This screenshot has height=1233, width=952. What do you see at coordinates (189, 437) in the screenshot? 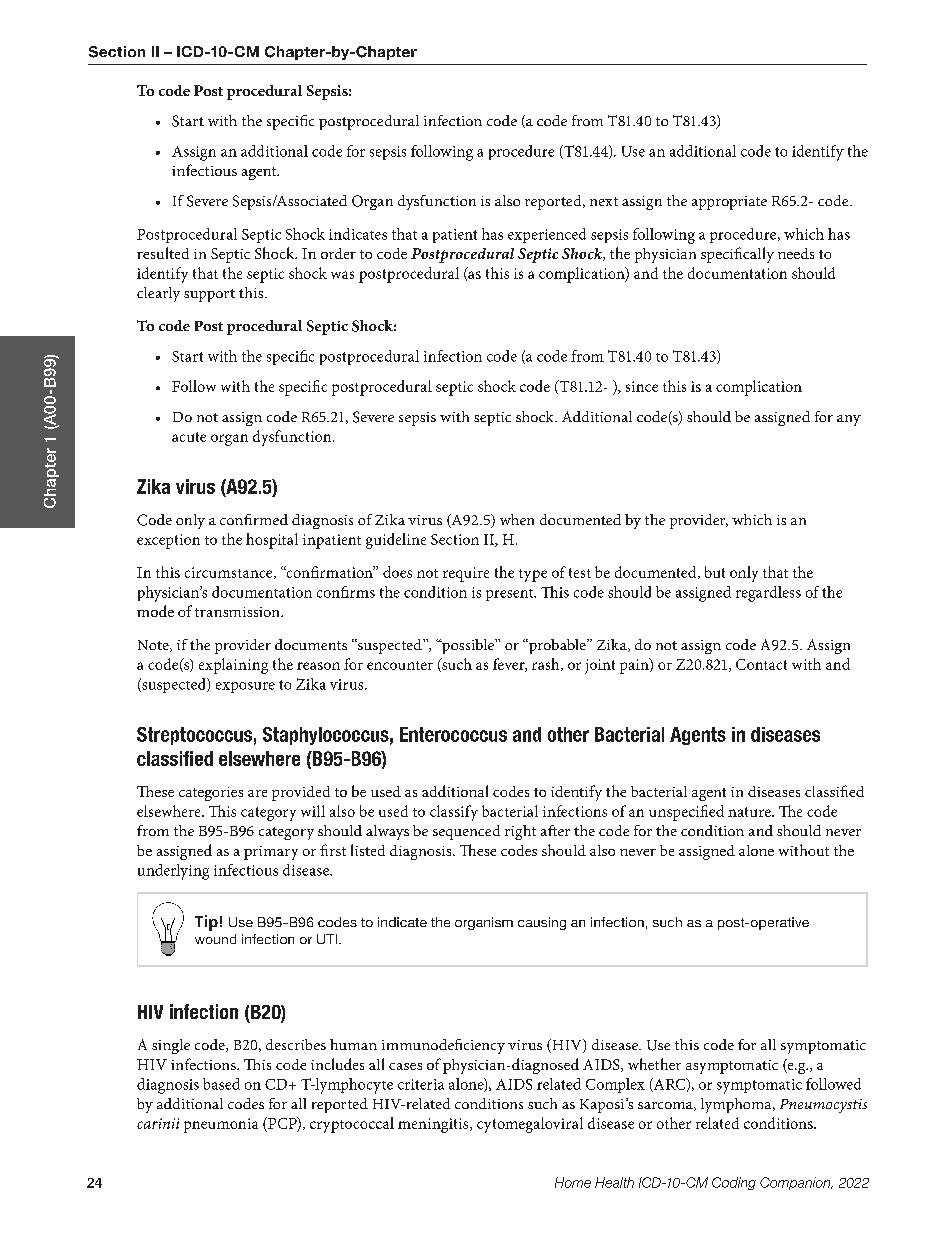
I see `acute` at bounding box center [189, 437].
